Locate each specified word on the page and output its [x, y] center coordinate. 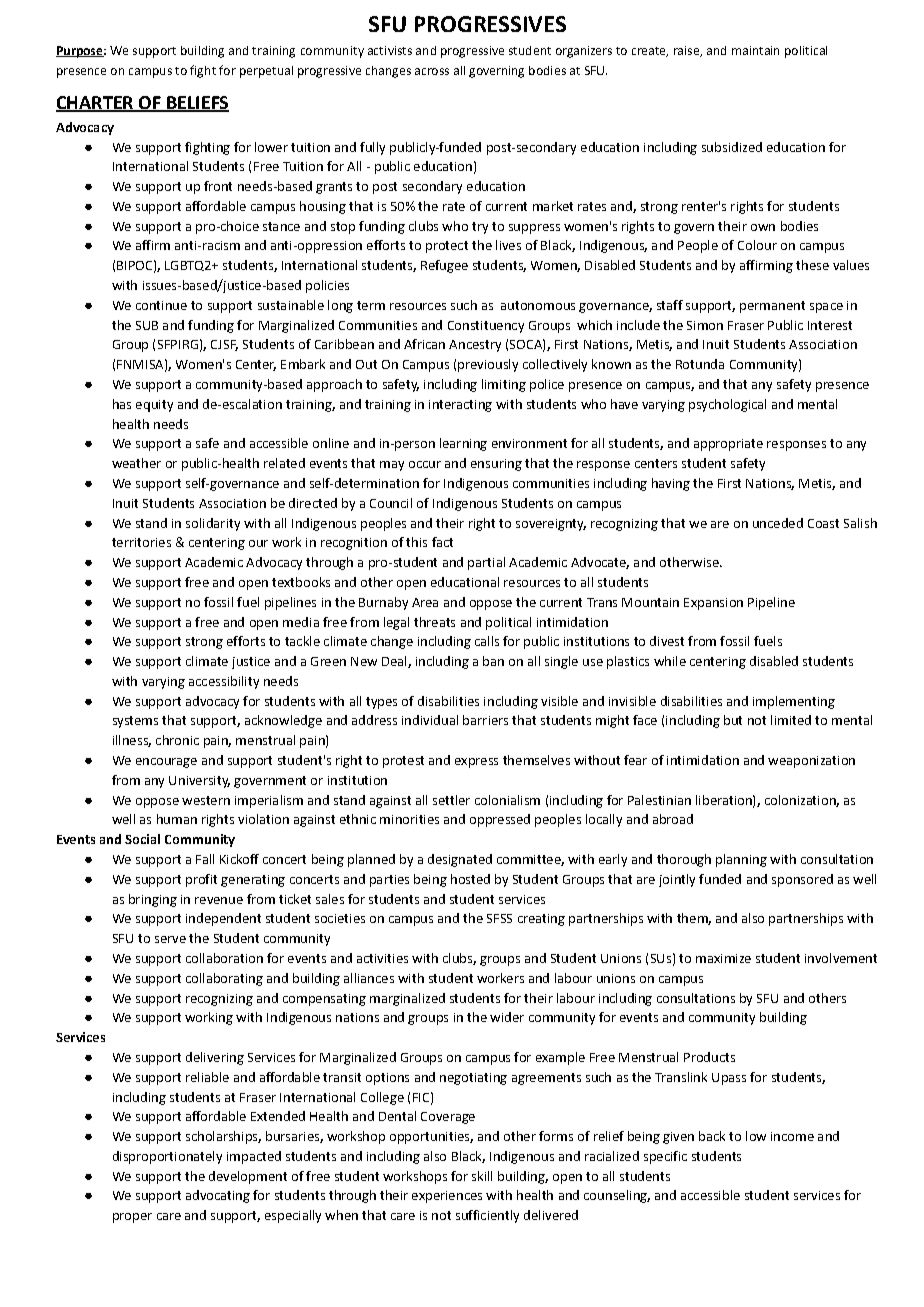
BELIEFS [197, 104]
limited [791, 720]
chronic [177, 740]
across [432, 71]
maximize [723, 958]
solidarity [213, 524]
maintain [755, 50]
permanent [772, 307]
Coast [823, 523]
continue [161, 305]
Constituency [486, 327]
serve [170, 939]
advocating [218, 1196]
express [476, 763]
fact [442, 542]
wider [507, 1017]
